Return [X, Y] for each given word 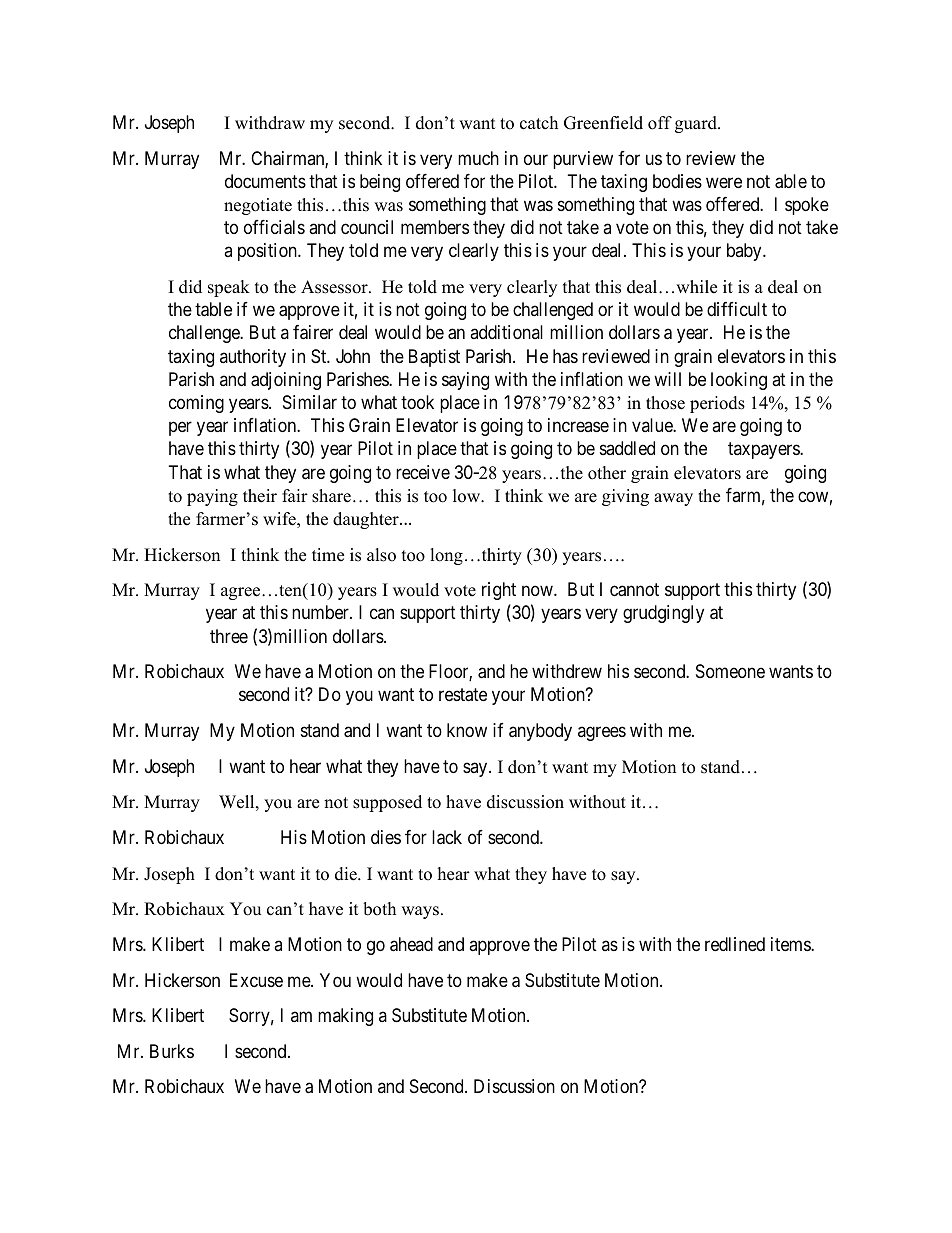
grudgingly [663, 614]
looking [739, 381]
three [229, 636]
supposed [387, 803]
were [724, 182]
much [478, 158]
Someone [730, 671]
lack [447, 837]
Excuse [256, 980]
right [499, 591]
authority [253, 358]
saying [465, 381]
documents [265, 181]
